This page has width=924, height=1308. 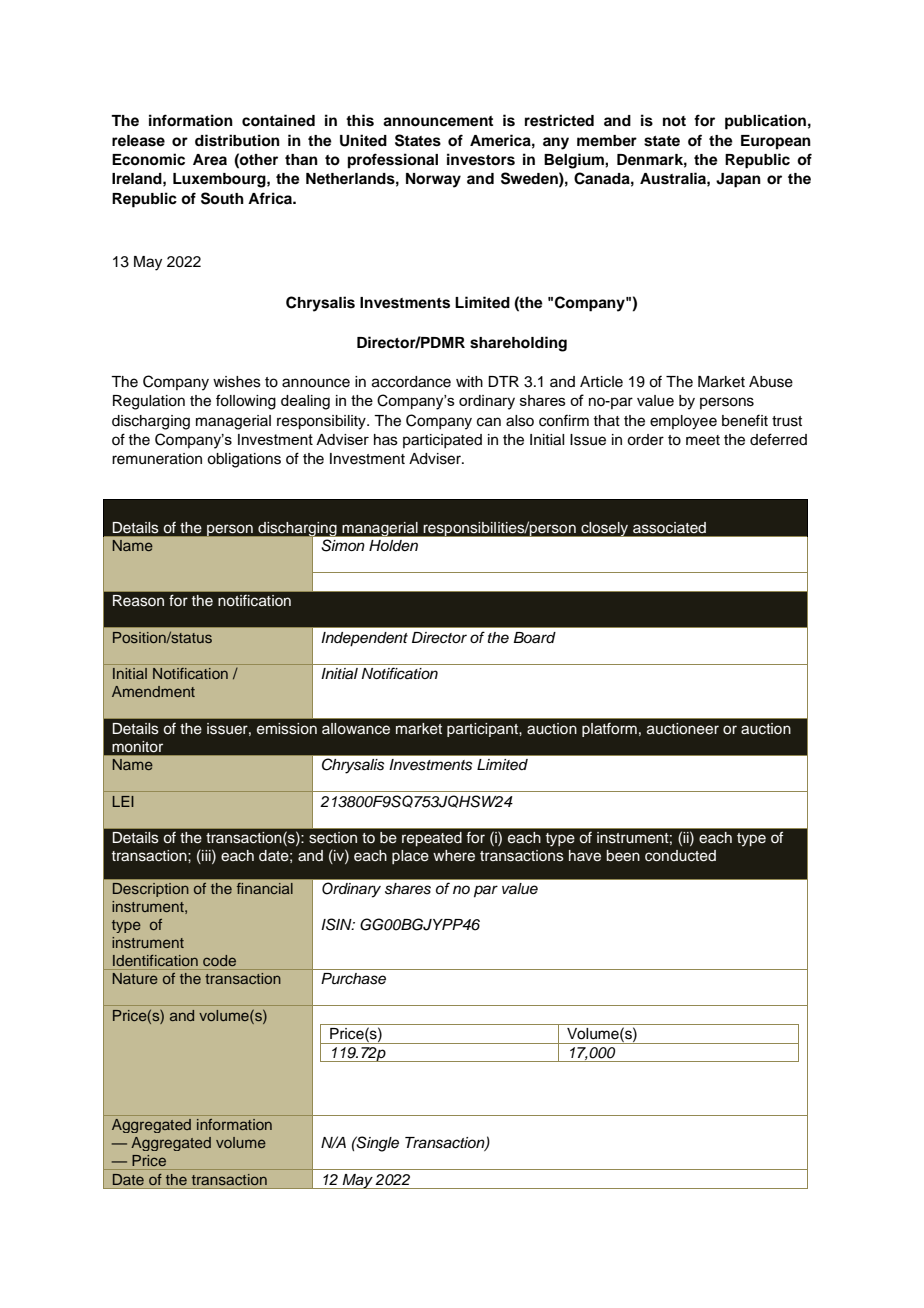 I want to click on participated, so click(x=442, y=441).
